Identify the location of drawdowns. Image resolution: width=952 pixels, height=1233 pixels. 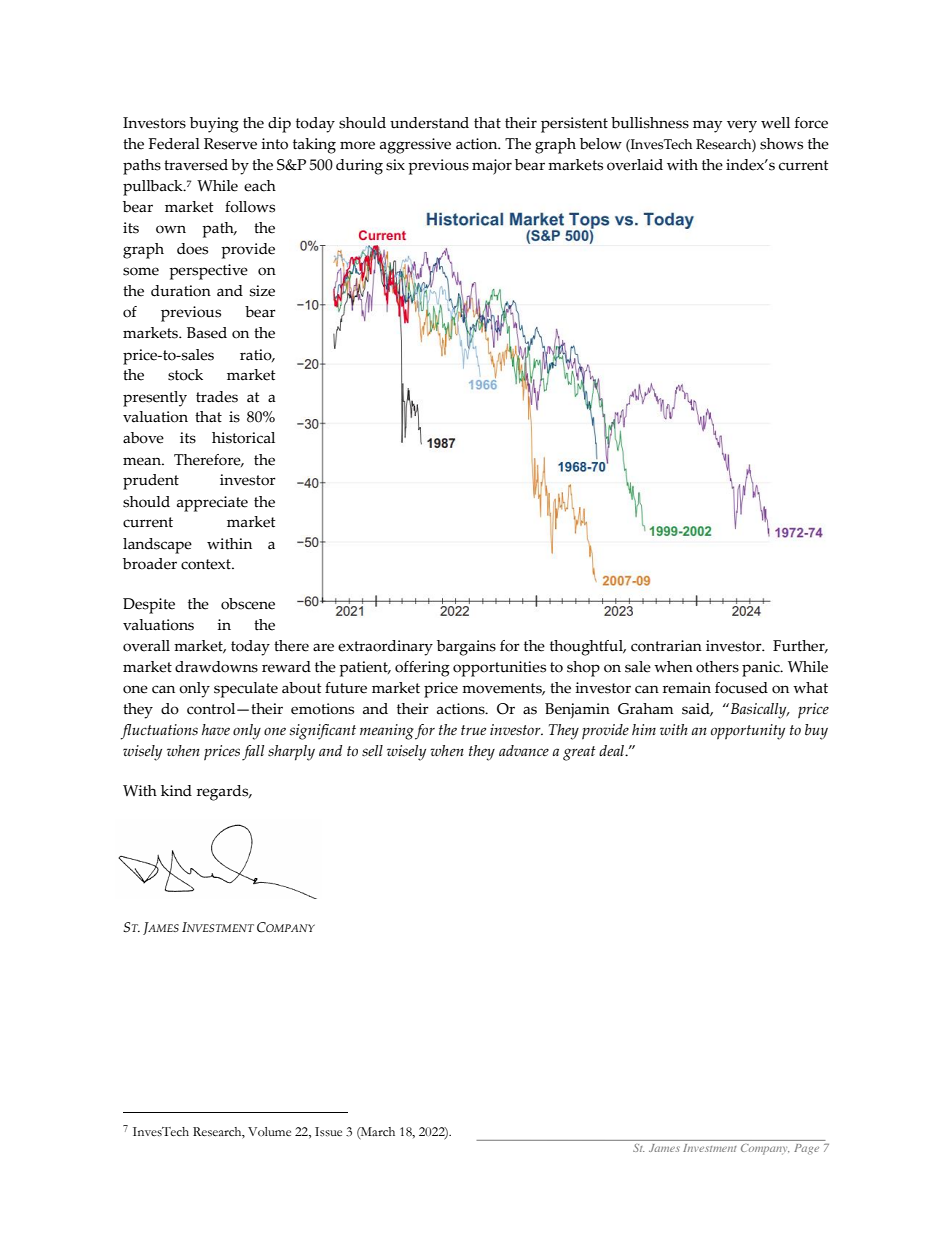
(216, 667).
